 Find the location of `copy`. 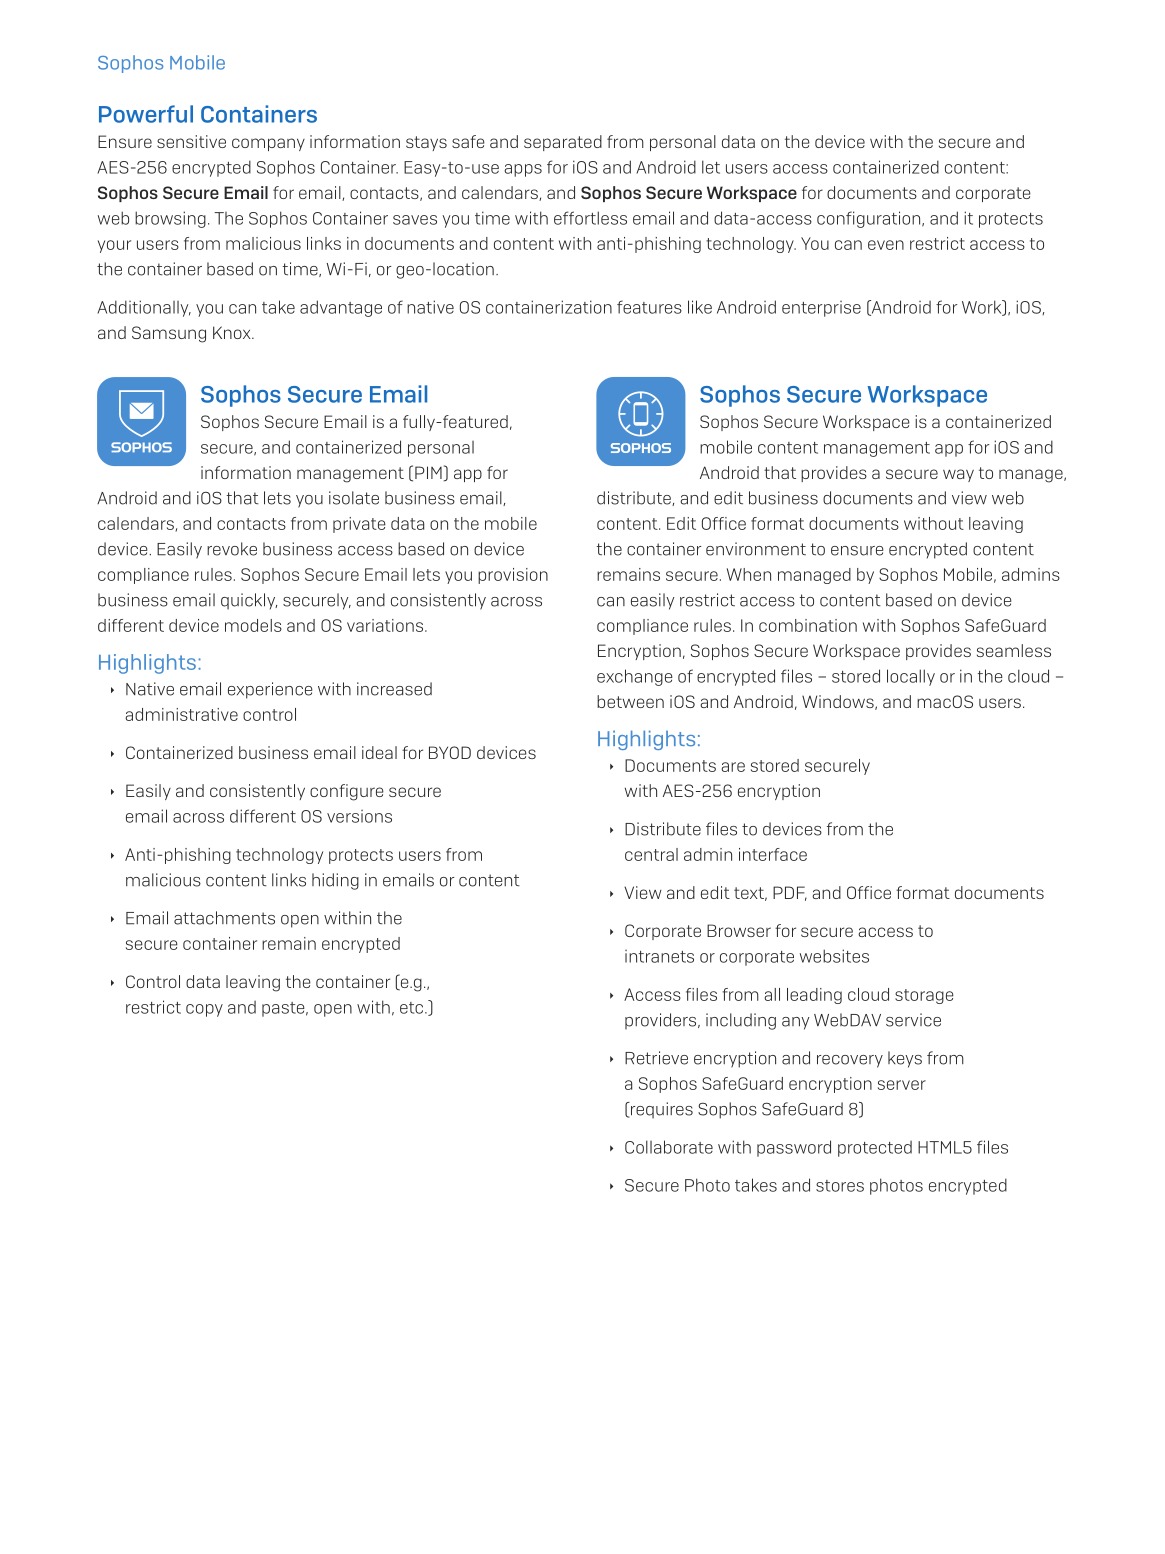

copy is located at coordinates (204, 1010).
